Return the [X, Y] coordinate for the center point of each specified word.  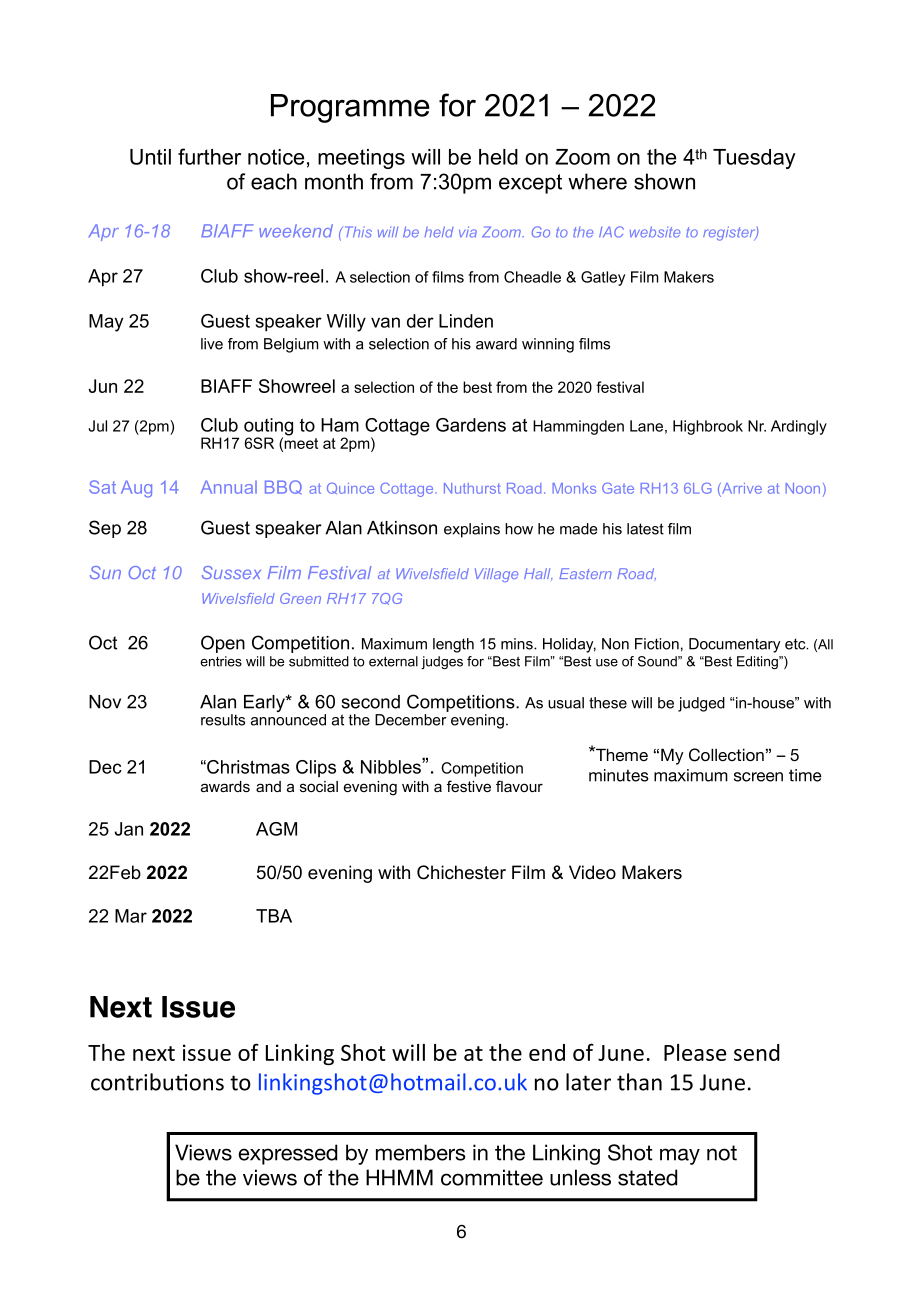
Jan [129, 829]
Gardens [471, 425]
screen [758, 777]
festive [469, 786]
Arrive [741, 490]
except [530, 184]
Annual [229, 487]
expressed [287, 1154]
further [209, 156]
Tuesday [754, 159]
